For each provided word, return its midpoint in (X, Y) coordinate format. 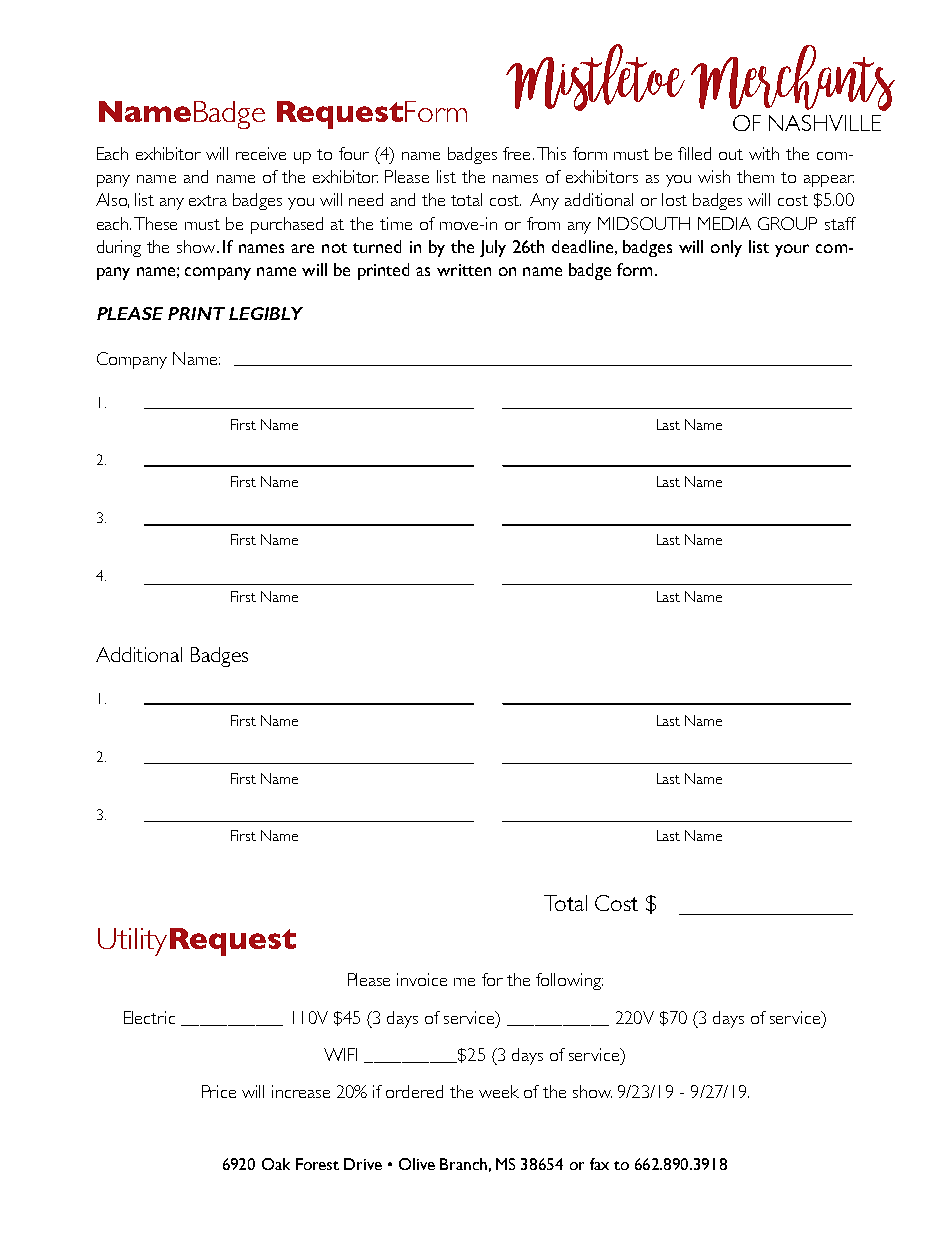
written (464, 270)
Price (219, 1091)
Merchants (793, 78)
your (792, 250)
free (518, 153)
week (499, 1091)
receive (261, 153)
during (119, 248)
